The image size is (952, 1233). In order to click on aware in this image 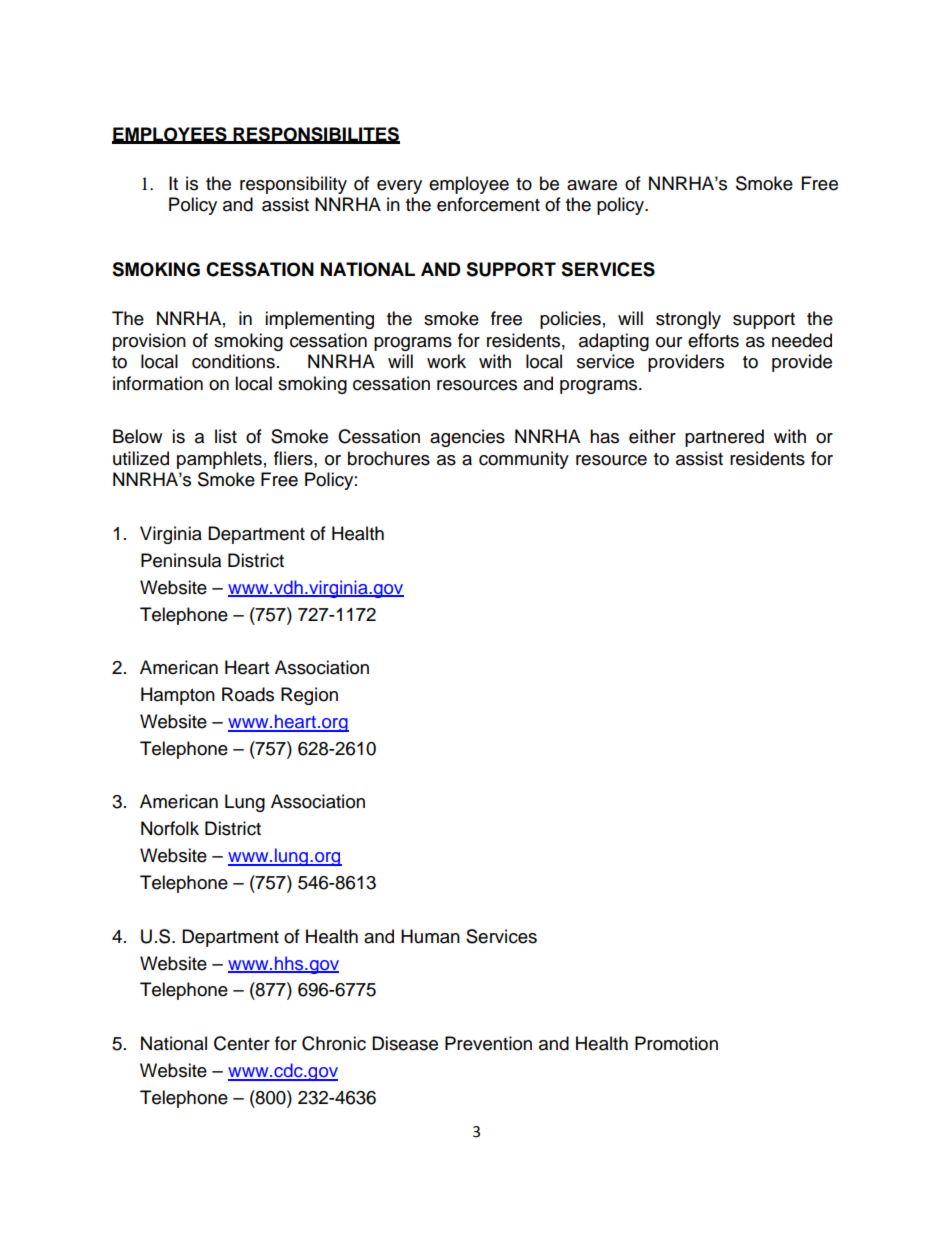, I will do `click(592, 185)`.
